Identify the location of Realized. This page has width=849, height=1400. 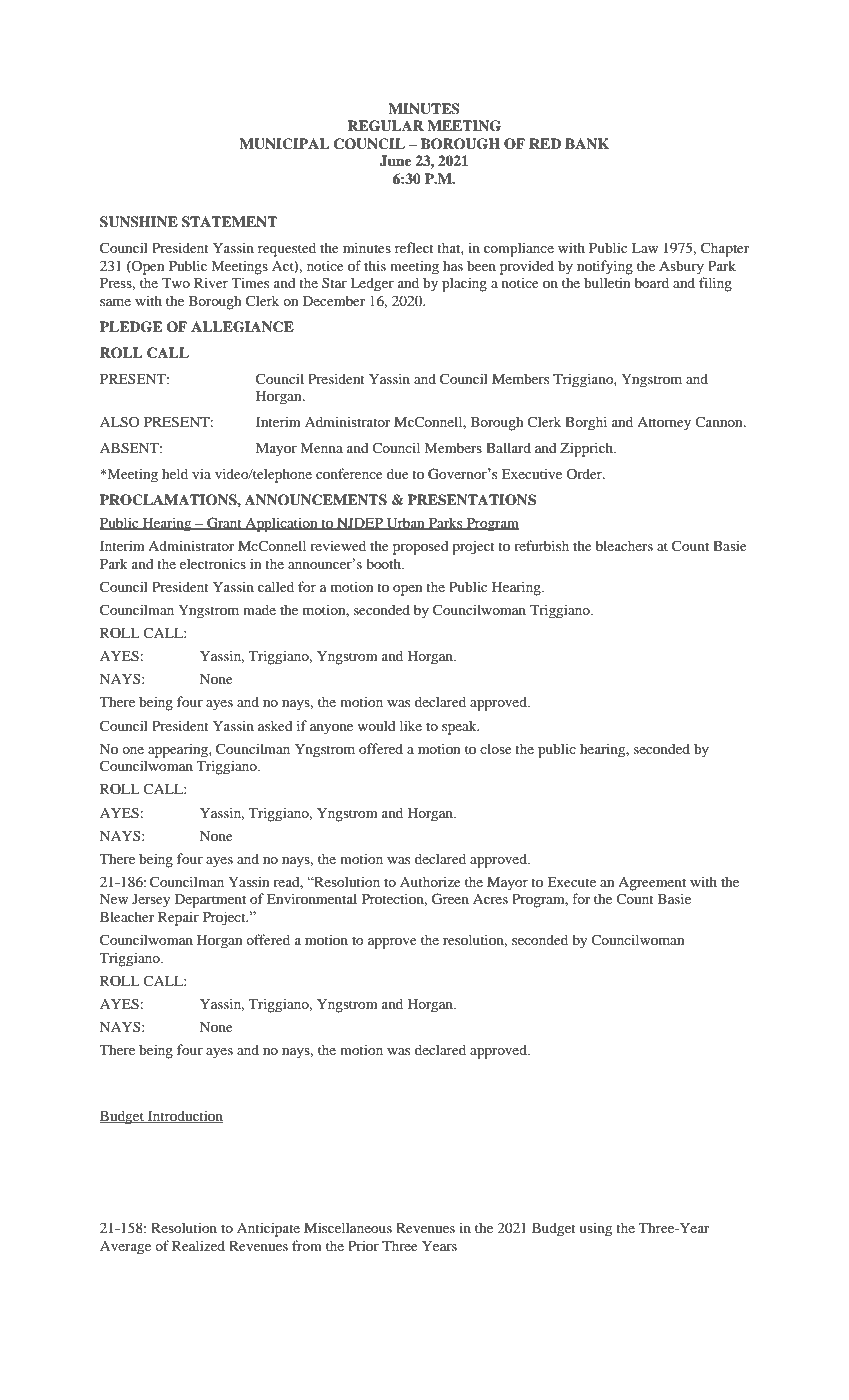
(198, 1245).
